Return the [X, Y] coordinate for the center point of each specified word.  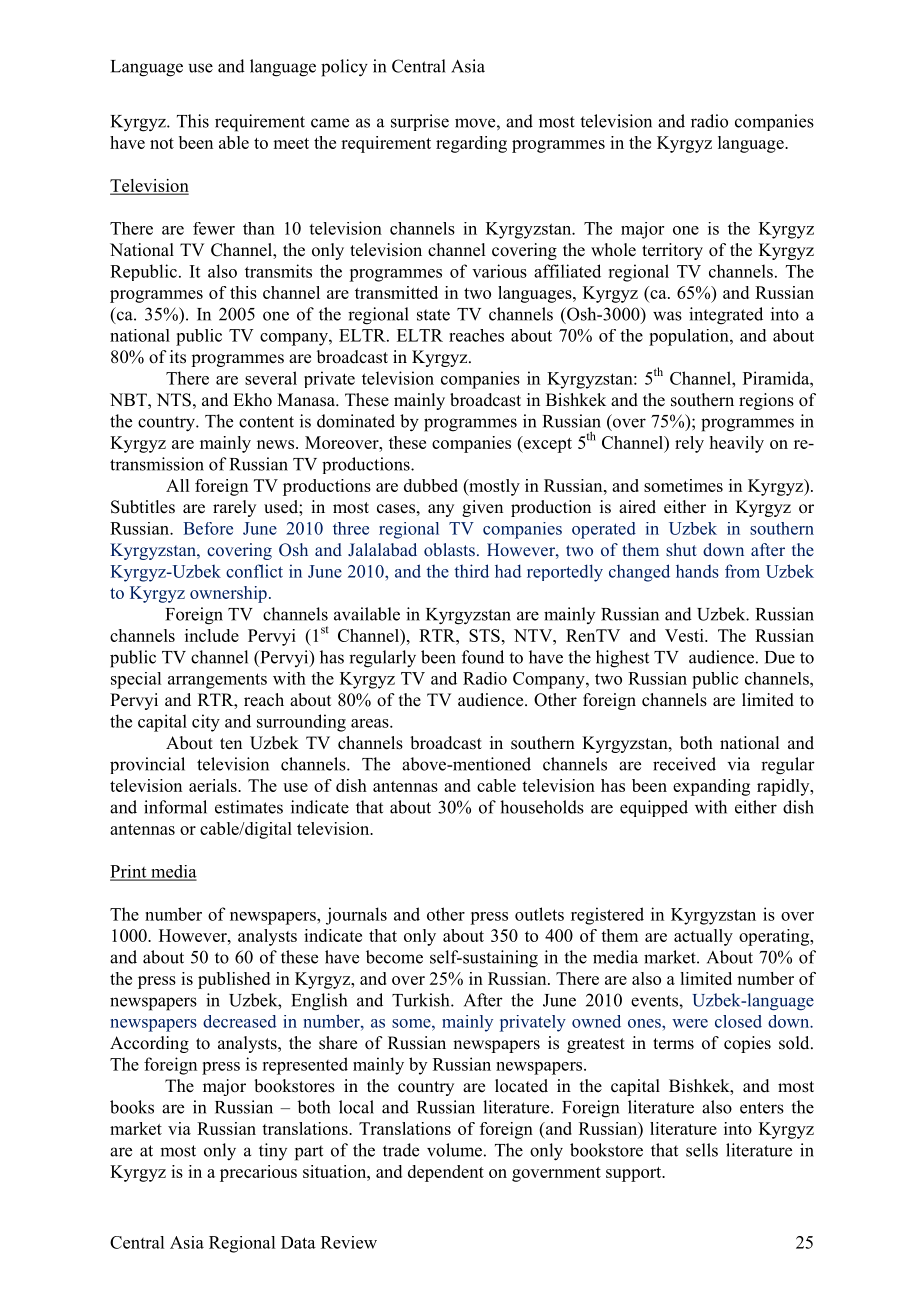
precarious [258, 1173]
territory [672, 251]
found [483, 657]
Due [780, 657]
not [162, 143]
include [212, 635]
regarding [471, 144]
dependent [446, 1173]
